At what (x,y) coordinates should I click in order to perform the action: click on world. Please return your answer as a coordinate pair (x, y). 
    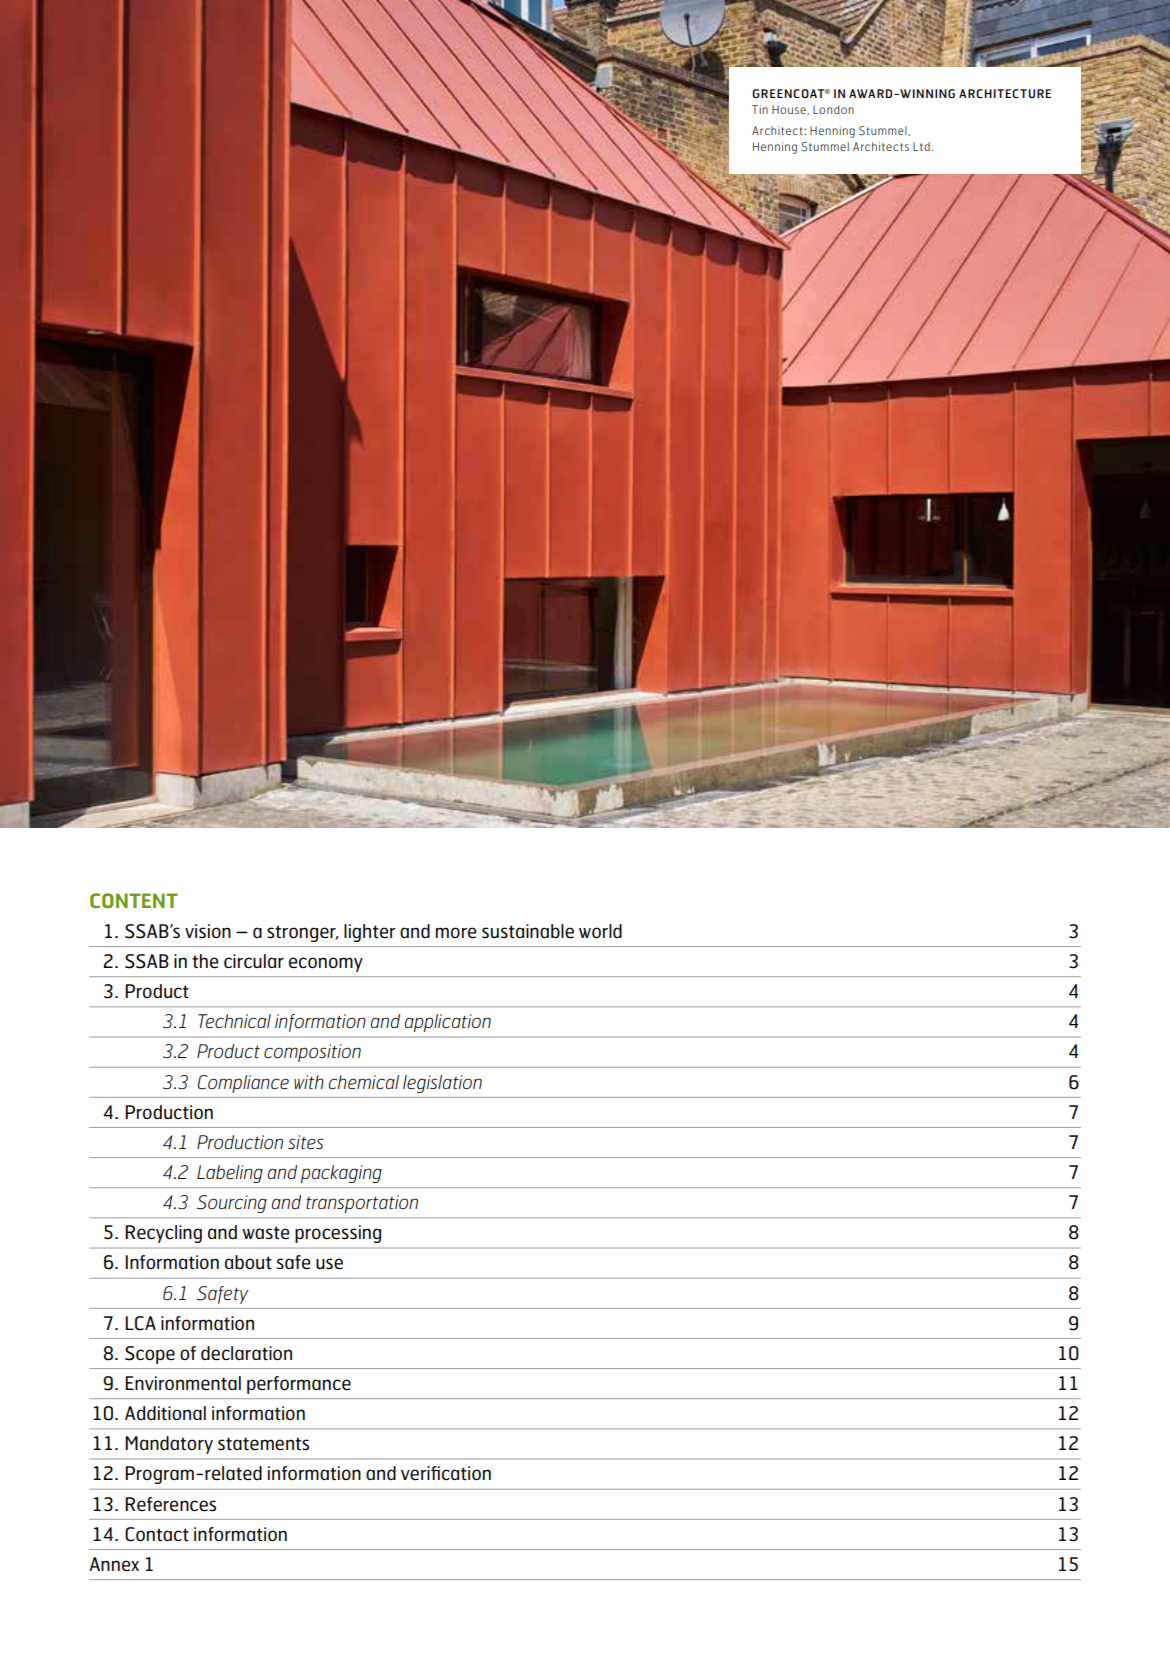
    Looking at the image, I should click on (600, 931).
